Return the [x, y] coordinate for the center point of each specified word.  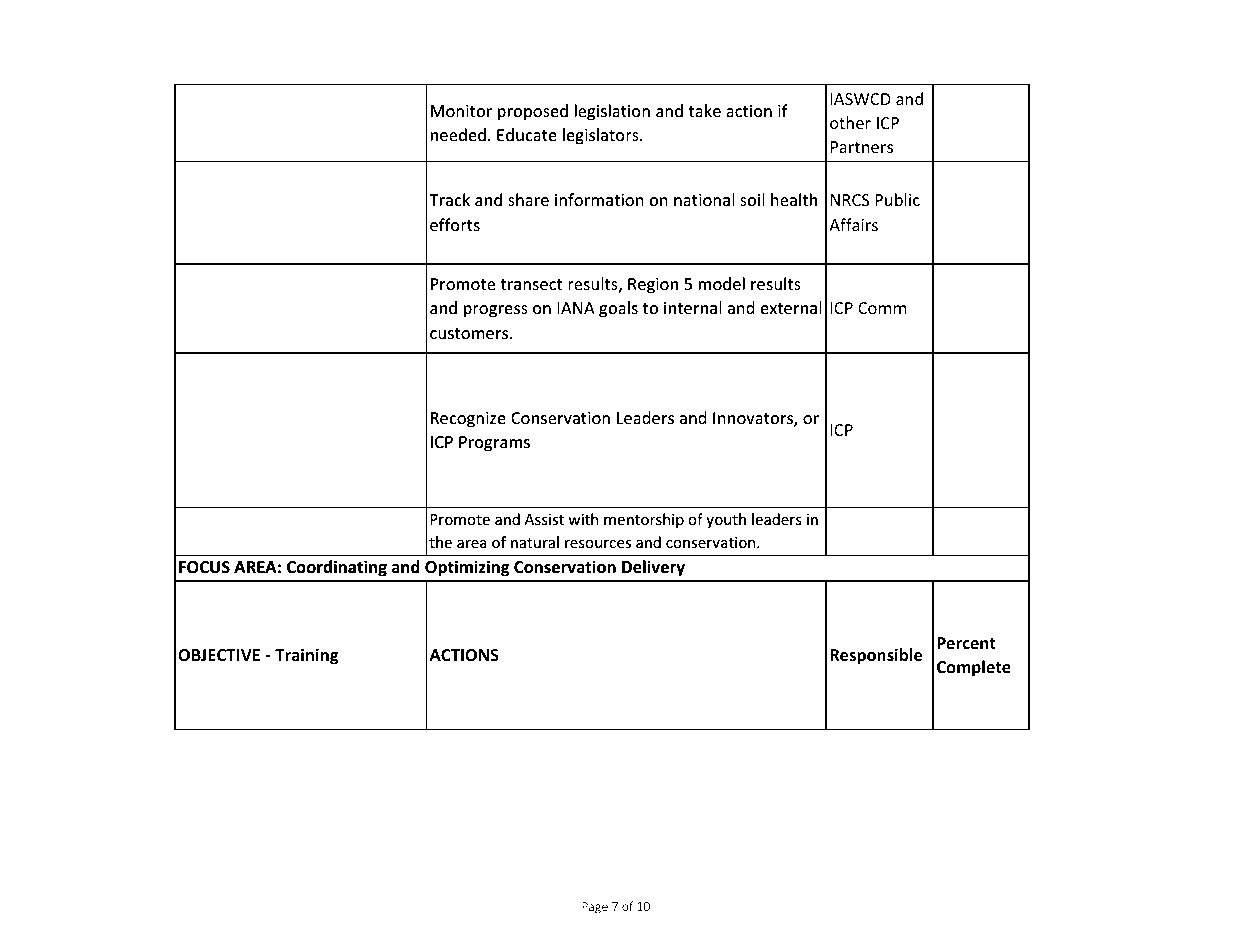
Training [306, 656]
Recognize [468, 420]
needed [458, 134]
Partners [862, 147]
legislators [602, 136]
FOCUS [204, 567]
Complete [974, 668]
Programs [494, 444]
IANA [576, 308]
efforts [455, 224]
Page [595, 908]
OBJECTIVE [219, 655]
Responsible [876, 656]
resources [598, 544]
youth [726, 520]
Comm [882, 308]
